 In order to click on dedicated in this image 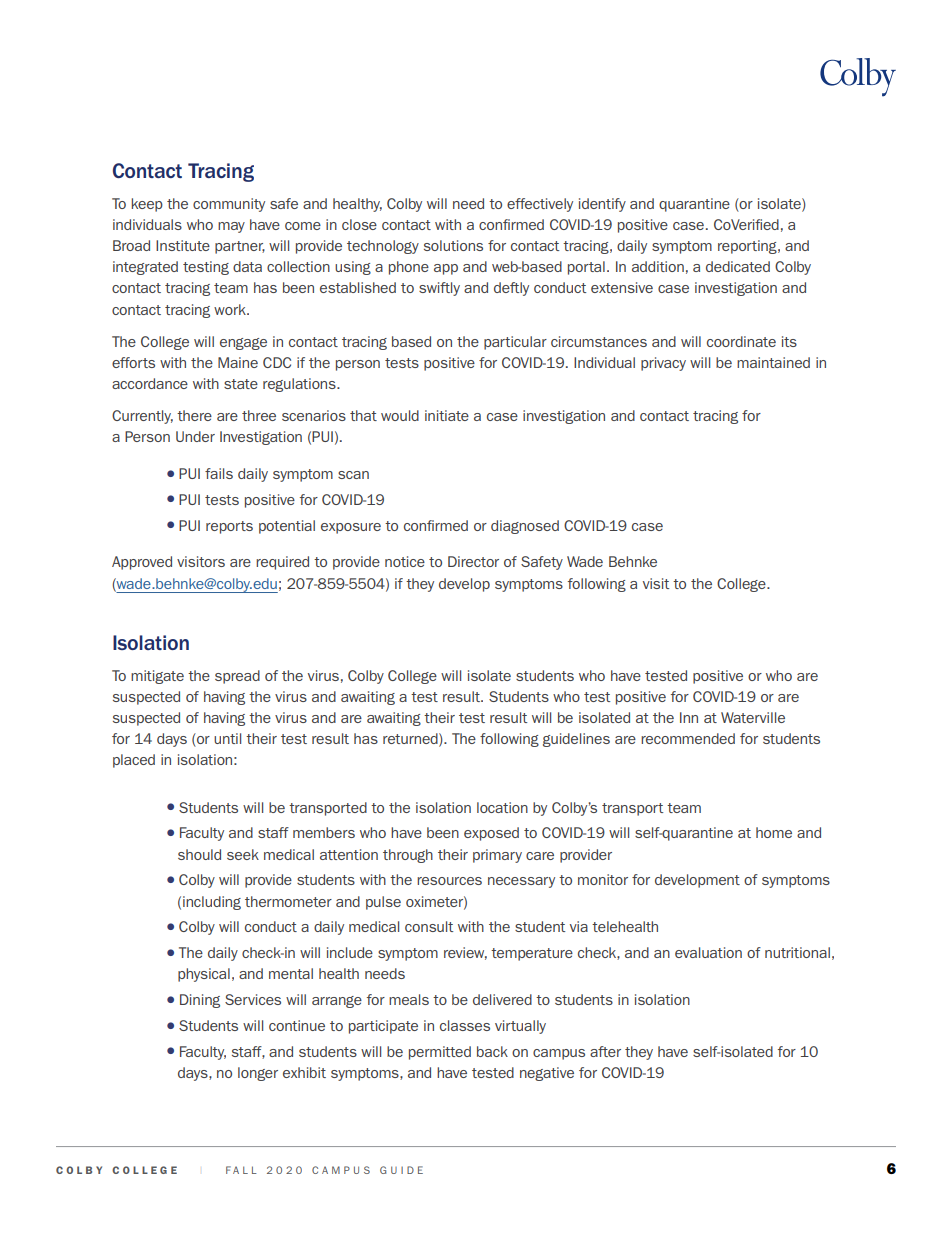, I will do `click(738, 266)`.
